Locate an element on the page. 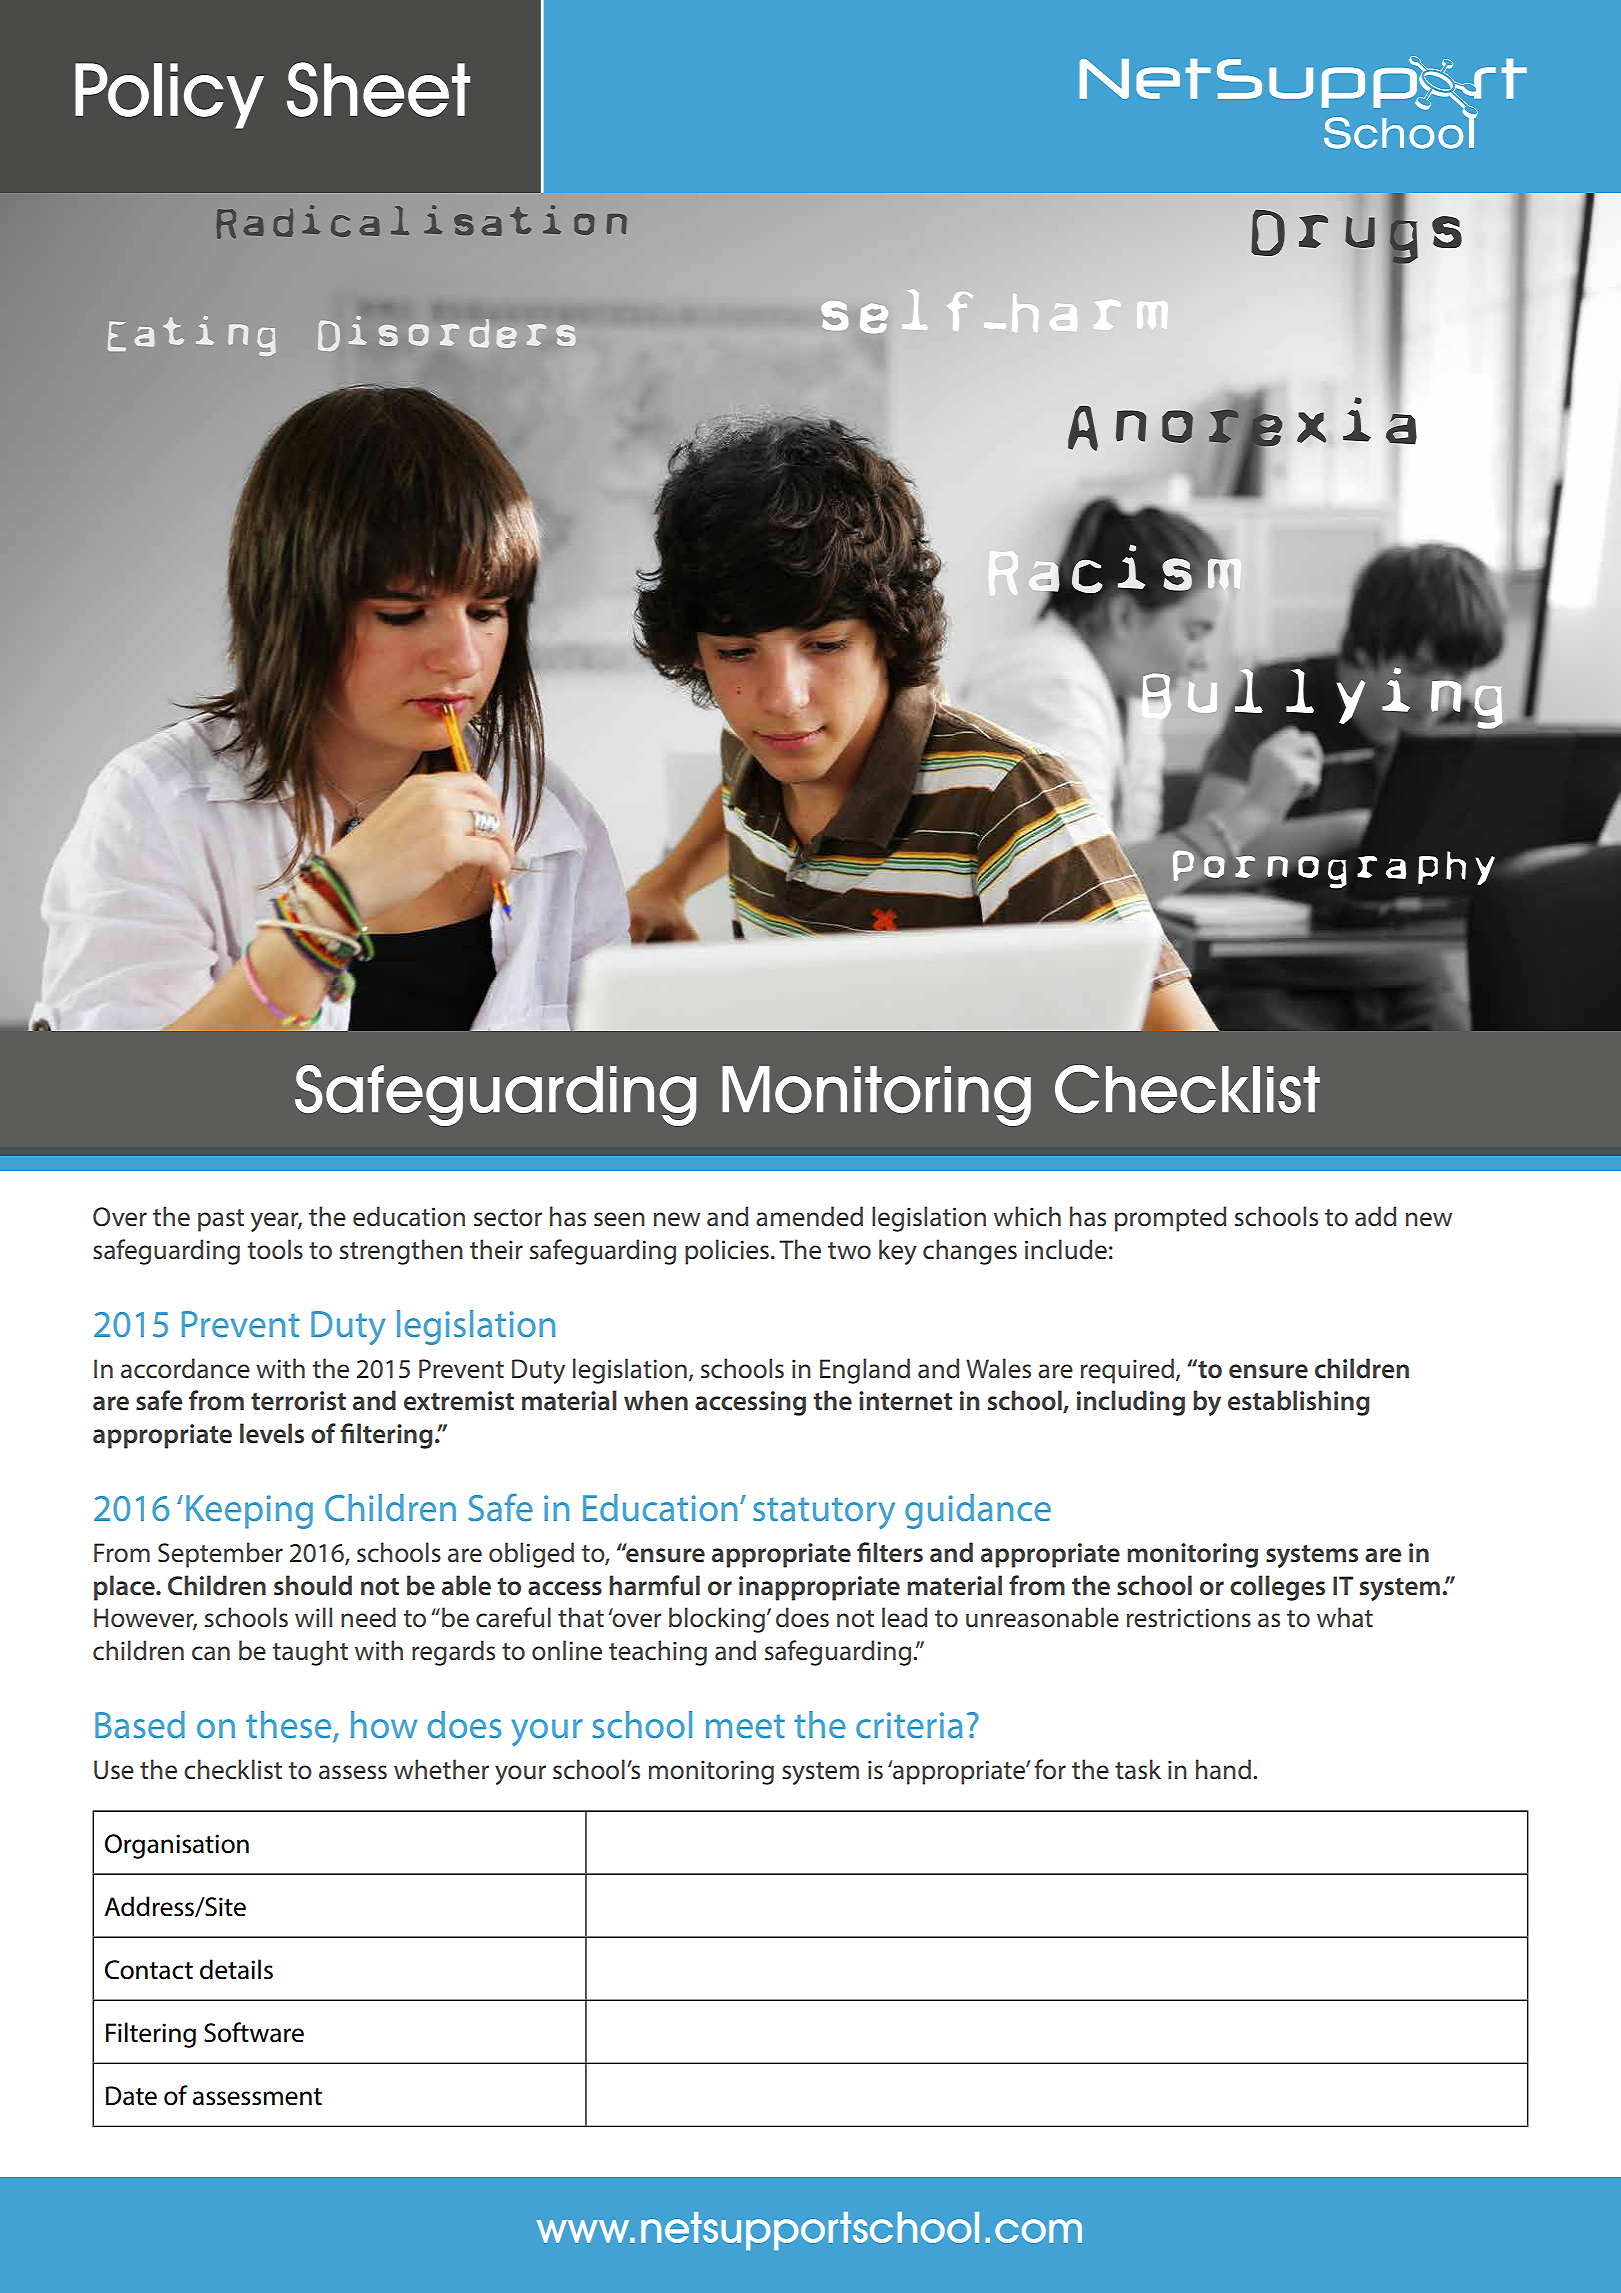 This image has width=1621, height=2293. Eating is located at coordinates (192, 336).
